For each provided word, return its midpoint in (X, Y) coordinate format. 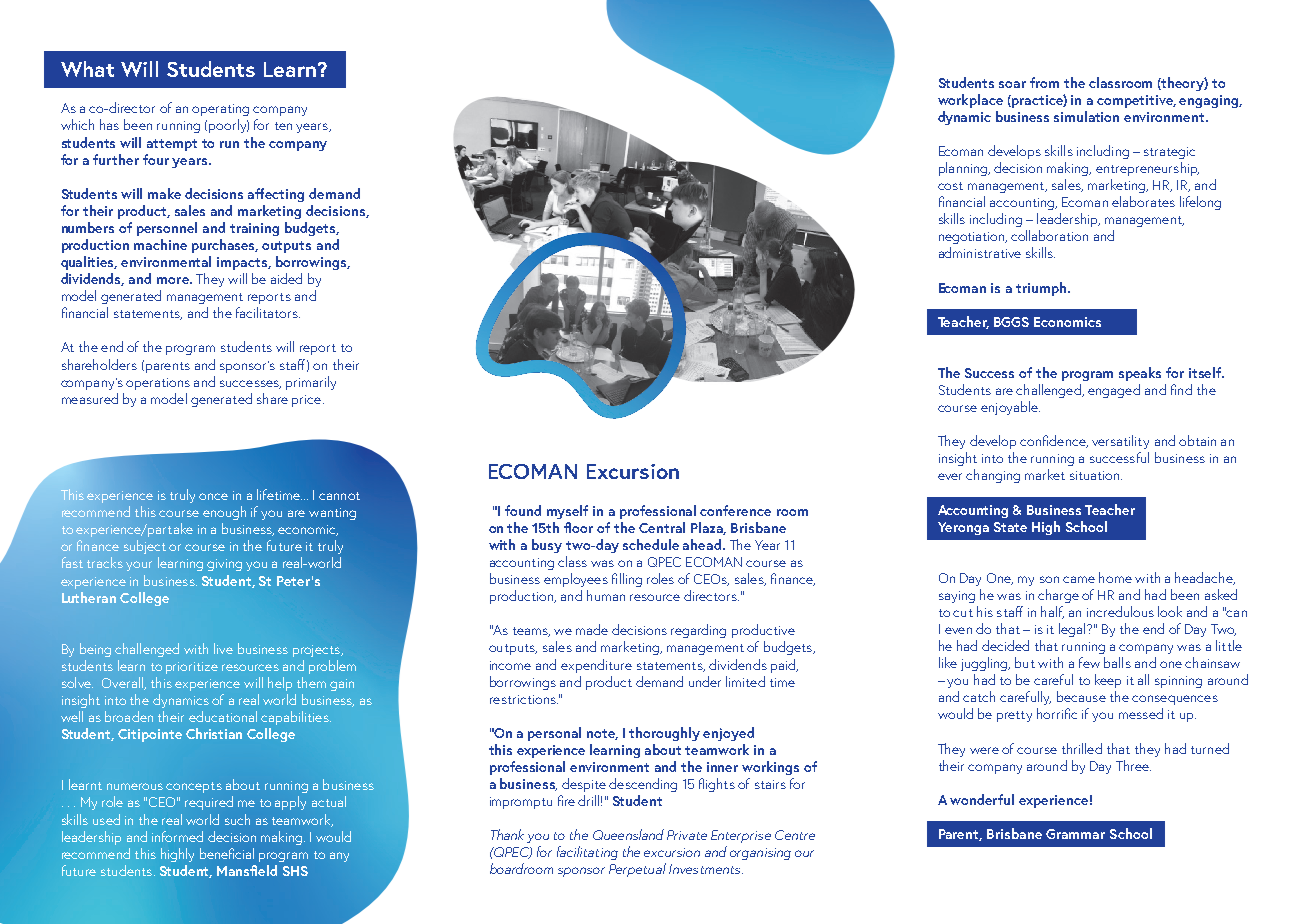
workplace (970, 101)
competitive (1136, 101)
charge (1058, 596)
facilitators (268, 312)
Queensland (628, 834)
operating (220, 110)
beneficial (227, 853)
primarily (311, 383)
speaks (1140, 374)
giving (224, 565)
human (606, 595)
